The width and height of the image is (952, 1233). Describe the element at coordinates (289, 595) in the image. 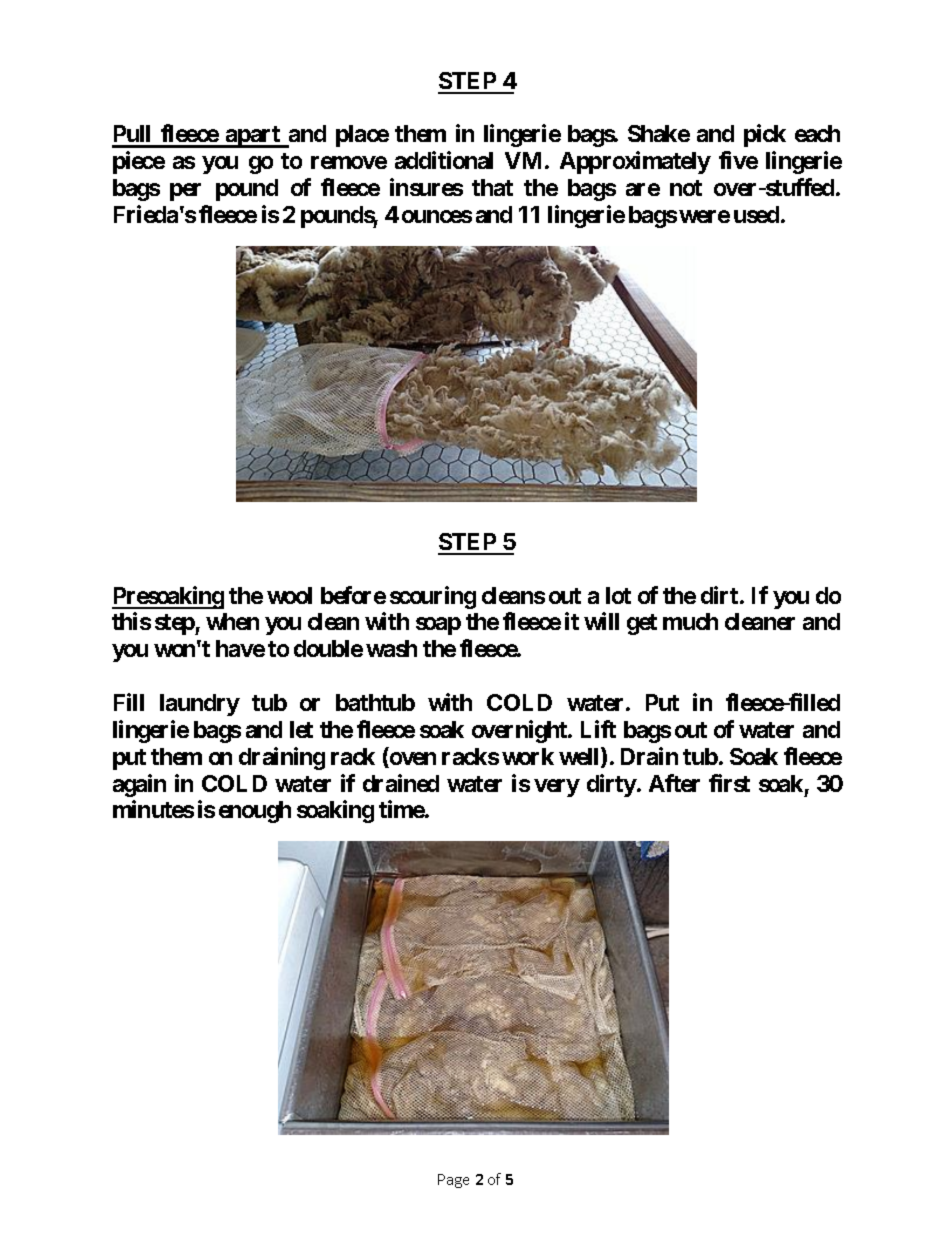

I see `wool` at that location.
